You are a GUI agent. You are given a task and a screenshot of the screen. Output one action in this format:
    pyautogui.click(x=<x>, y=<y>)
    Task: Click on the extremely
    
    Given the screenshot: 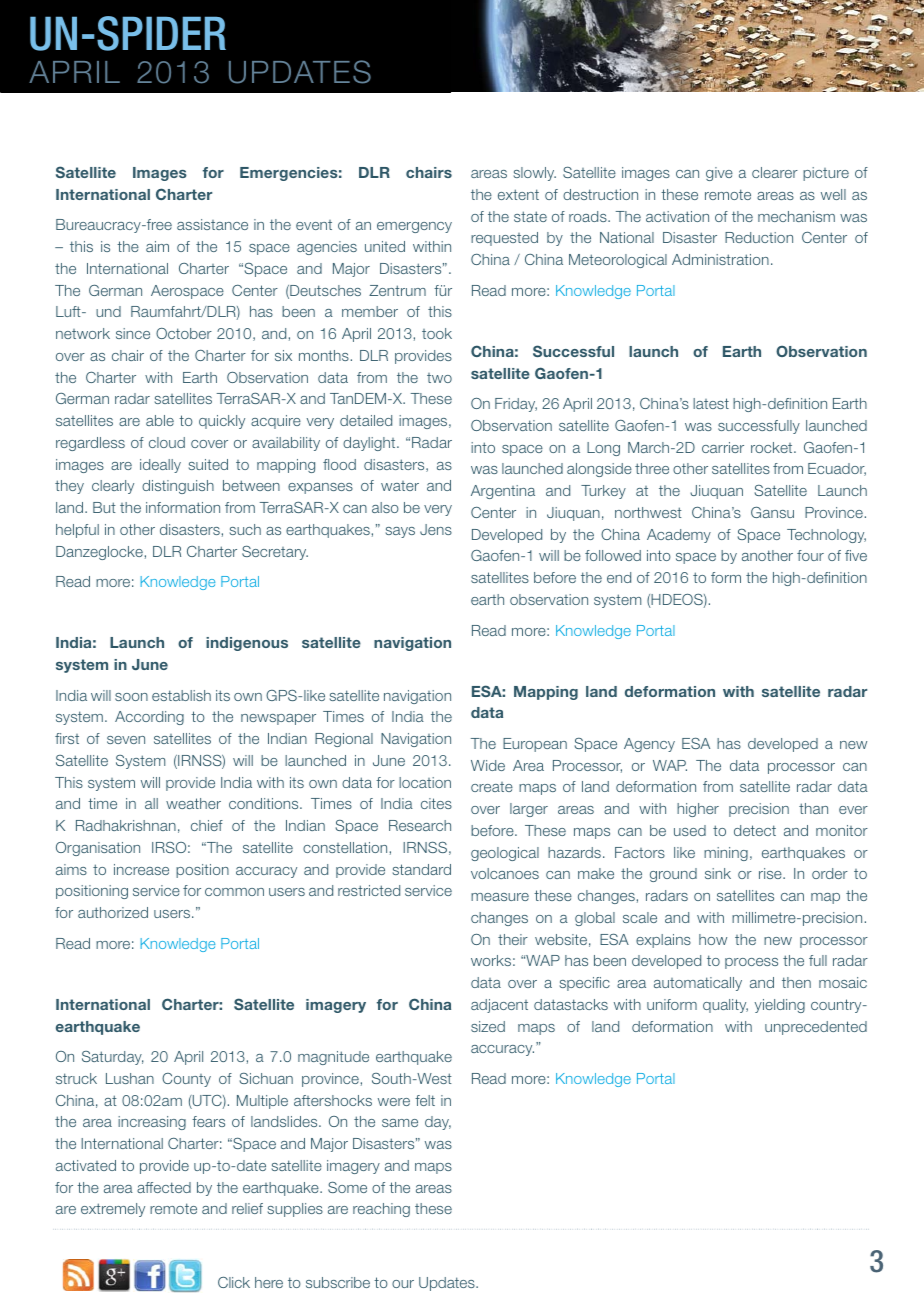 What is the action you would take?
    pyautogui.click(x=113, y=1210)
